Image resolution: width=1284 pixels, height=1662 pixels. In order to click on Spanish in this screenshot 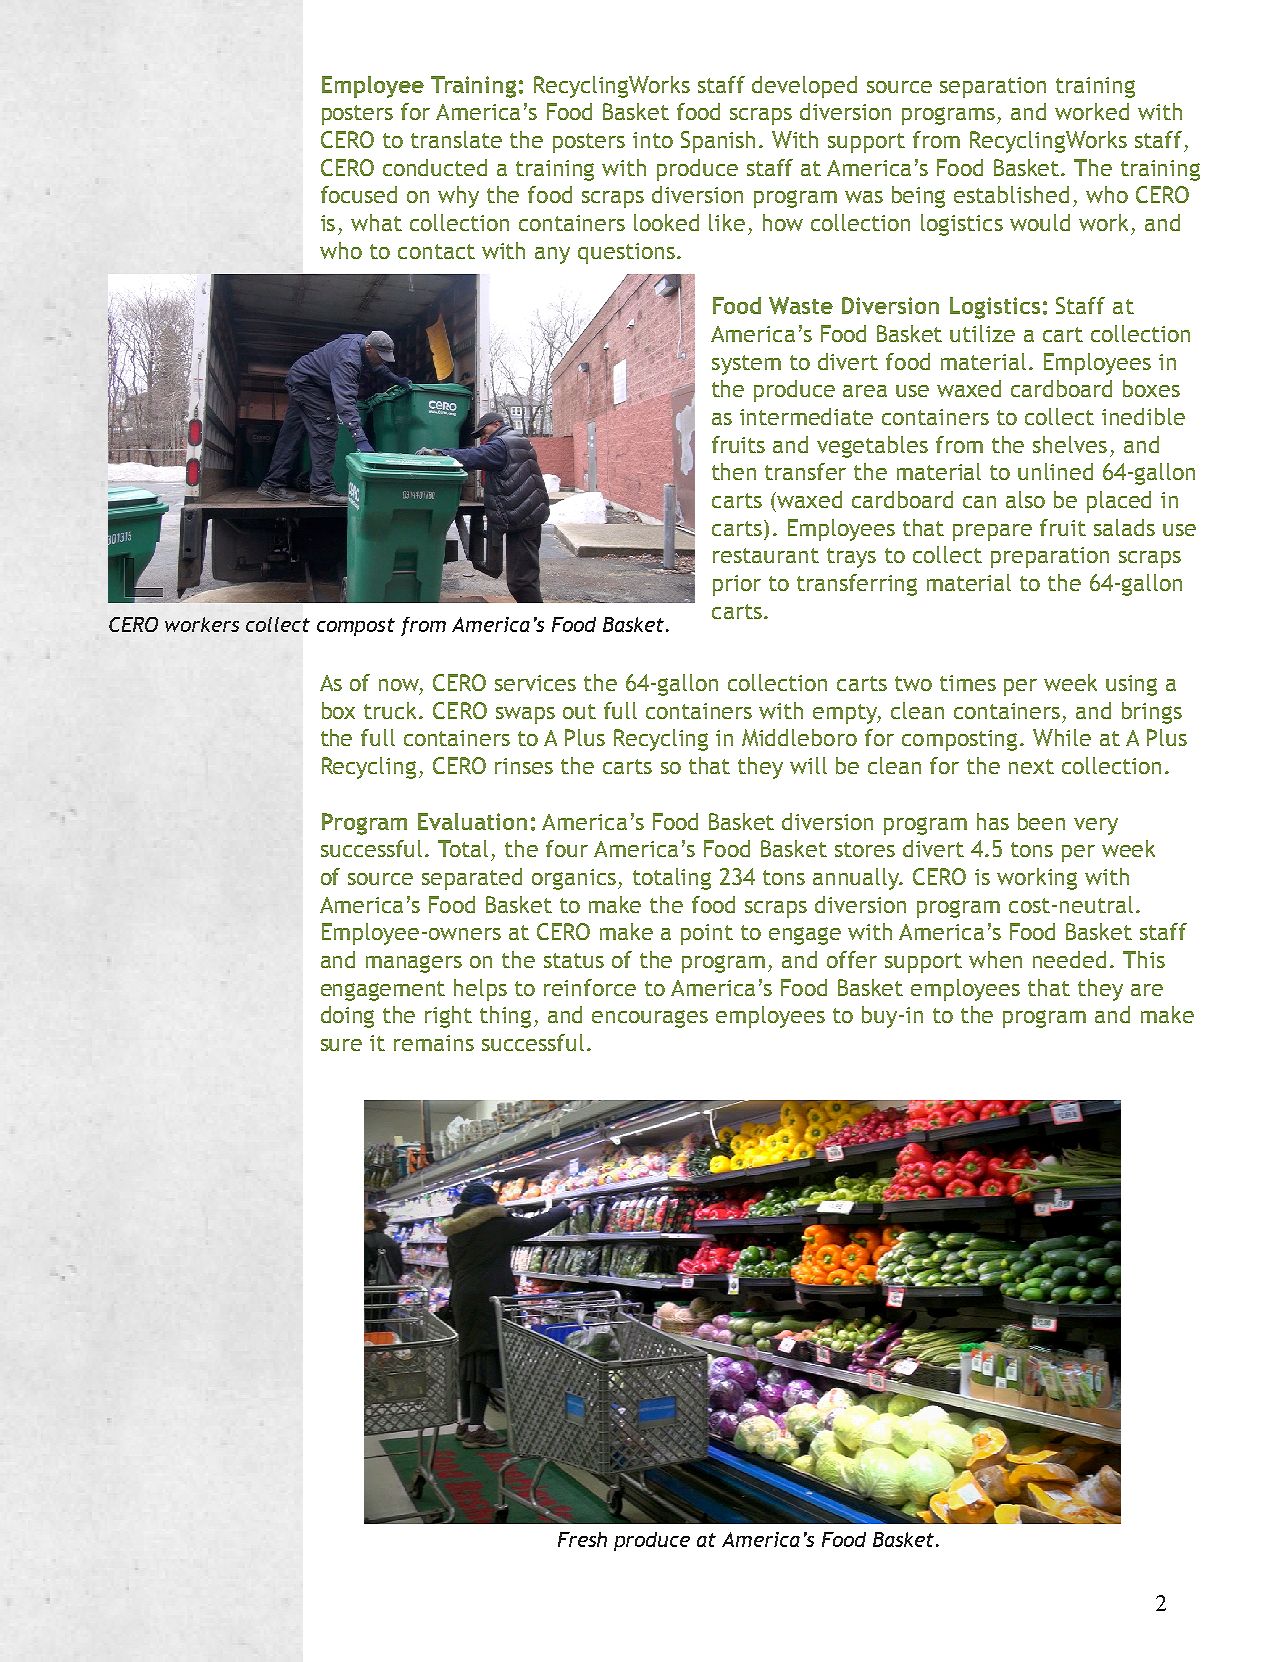, I will do `click(718, 142)`.
